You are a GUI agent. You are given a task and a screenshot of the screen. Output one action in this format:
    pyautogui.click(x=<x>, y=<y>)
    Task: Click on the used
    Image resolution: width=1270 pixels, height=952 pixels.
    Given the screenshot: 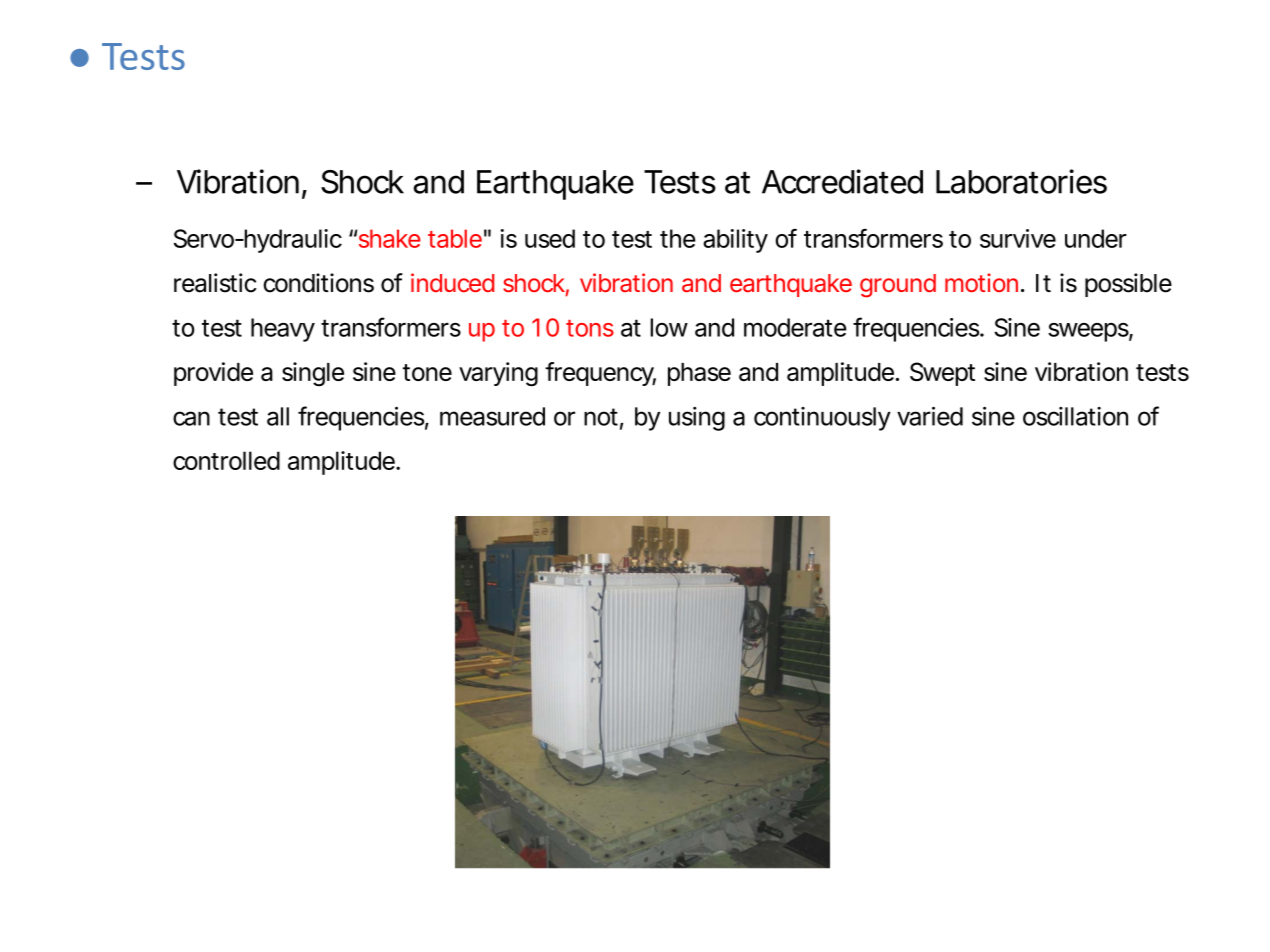 What is the action you would take?
    pyautogui.click(x=550, y=238)
